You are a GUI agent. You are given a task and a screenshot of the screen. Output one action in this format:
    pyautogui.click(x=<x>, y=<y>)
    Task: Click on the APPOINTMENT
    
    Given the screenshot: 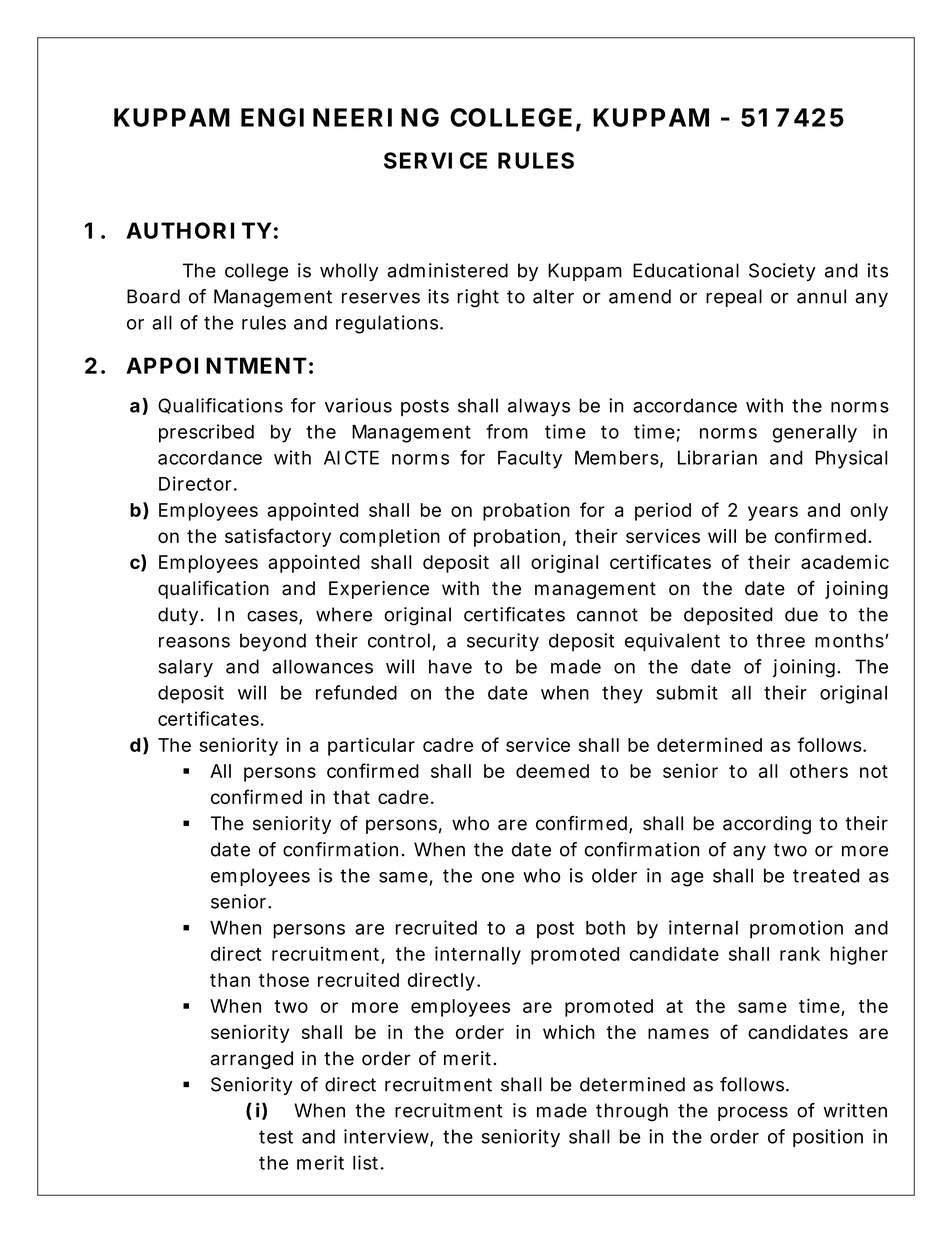 What is the action you would take?
    pyautogui.click(x=216, y=365)
